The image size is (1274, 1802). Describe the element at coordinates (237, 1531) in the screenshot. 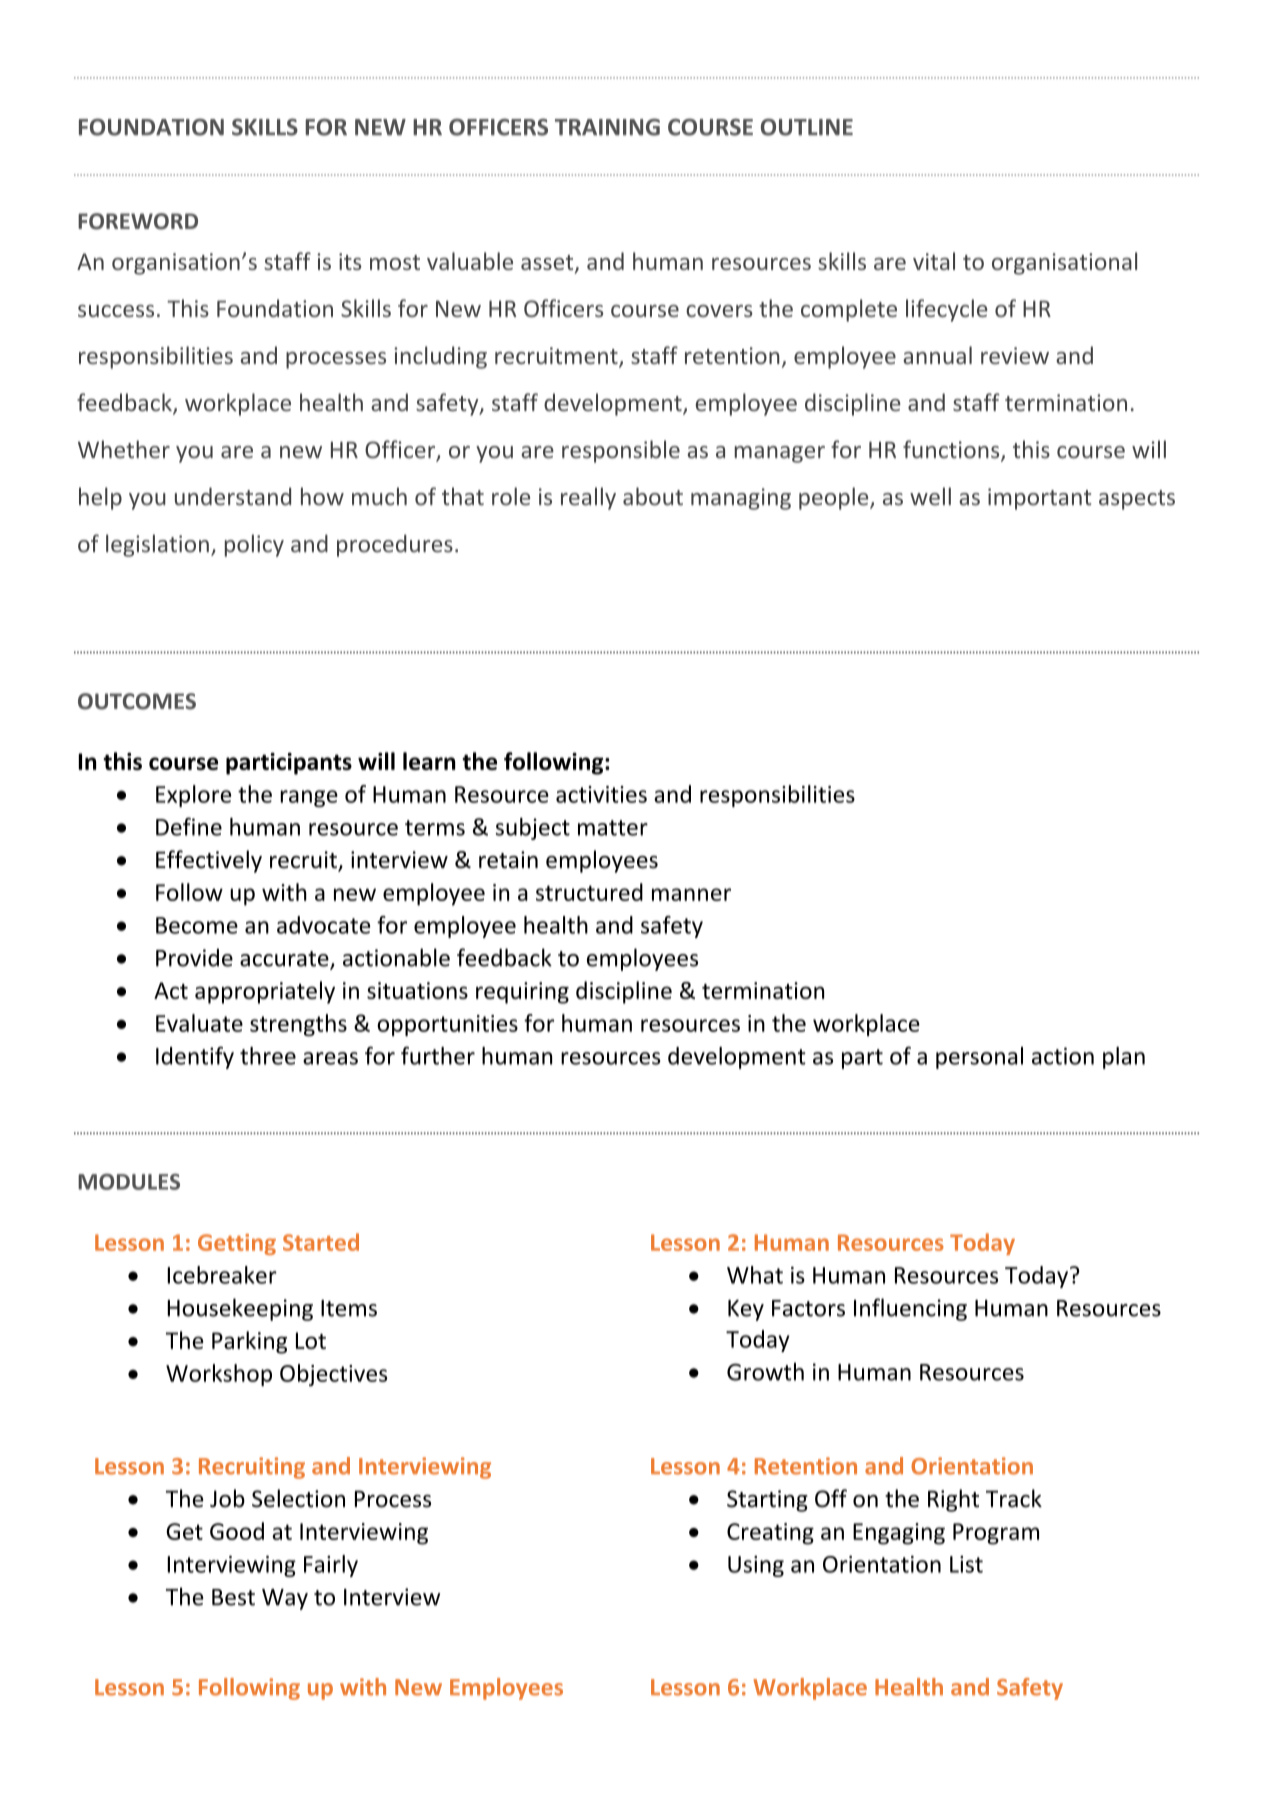

I see `Good` at that location.
